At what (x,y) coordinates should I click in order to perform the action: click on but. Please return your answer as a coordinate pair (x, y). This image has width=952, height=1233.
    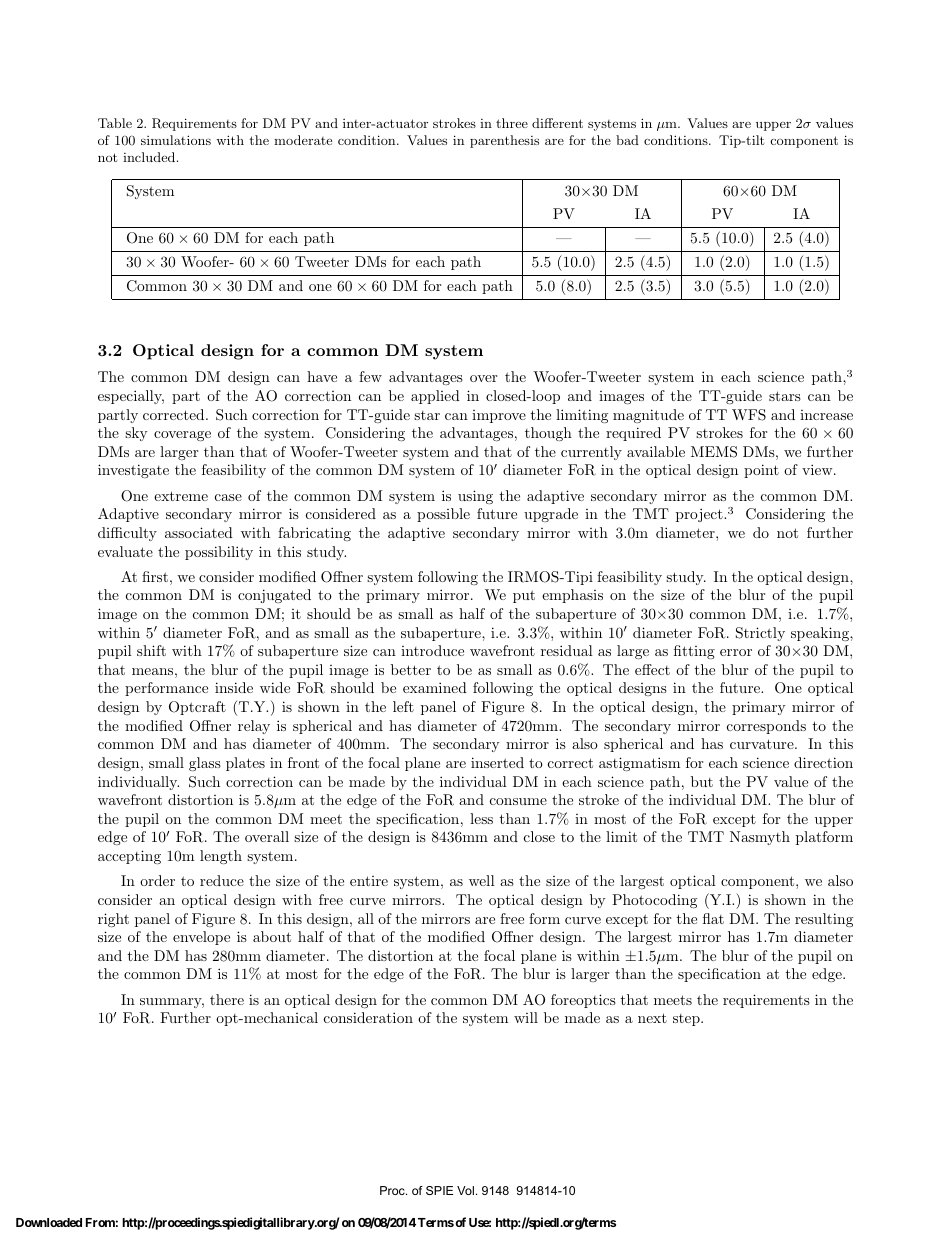
    Looking at the image, I should click on (702, 781).
